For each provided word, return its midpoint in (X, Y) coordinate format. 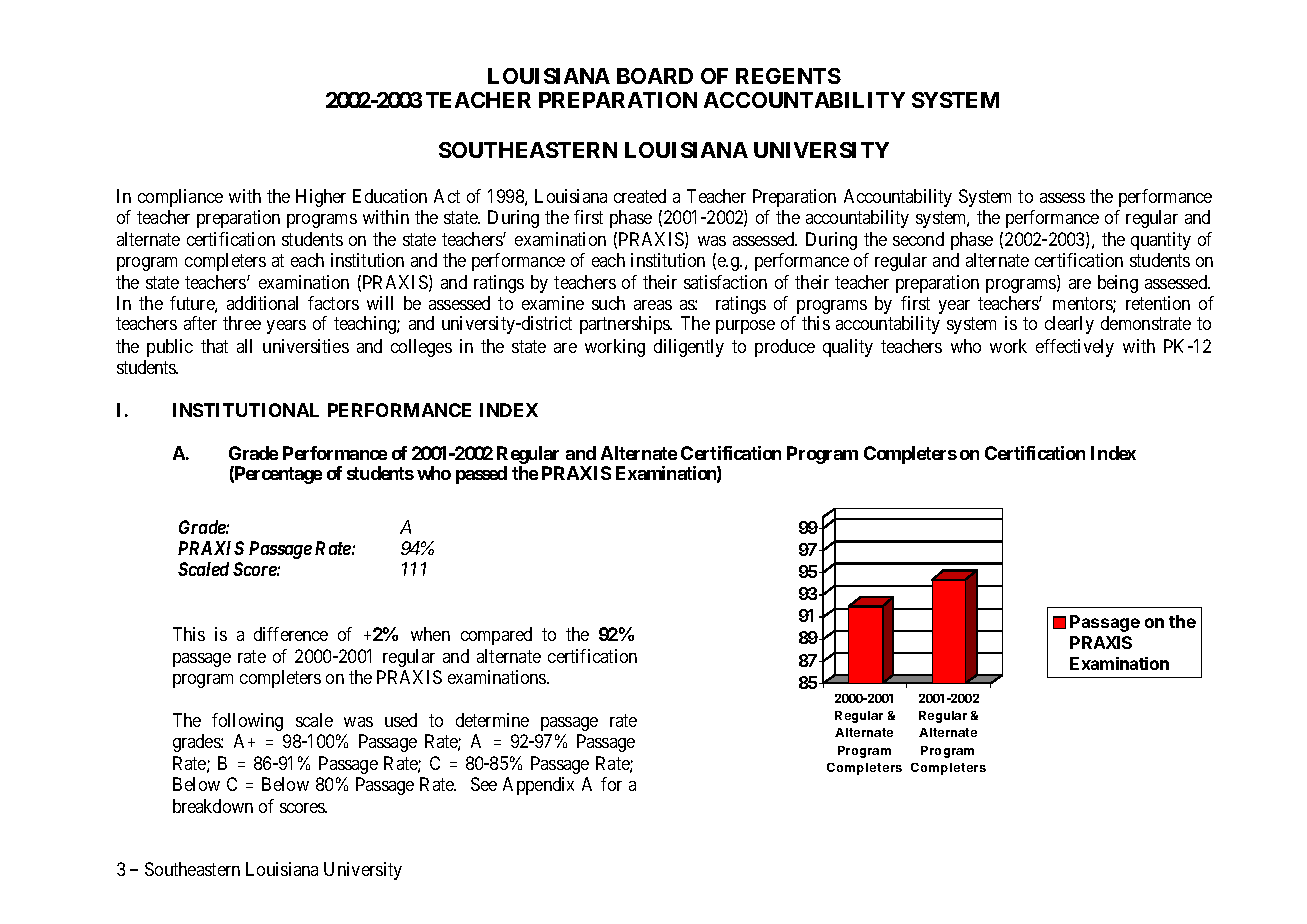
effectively (1075, 348)
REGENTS (788, 76)
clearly (1069, 325)
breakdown (213, 806)
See (484, 784)
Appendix (538, 786)
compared (496, 636)
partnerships (625, 325)
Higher (321, 198)
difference (291, 634)
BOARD (655, 76)
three (242, 323)
